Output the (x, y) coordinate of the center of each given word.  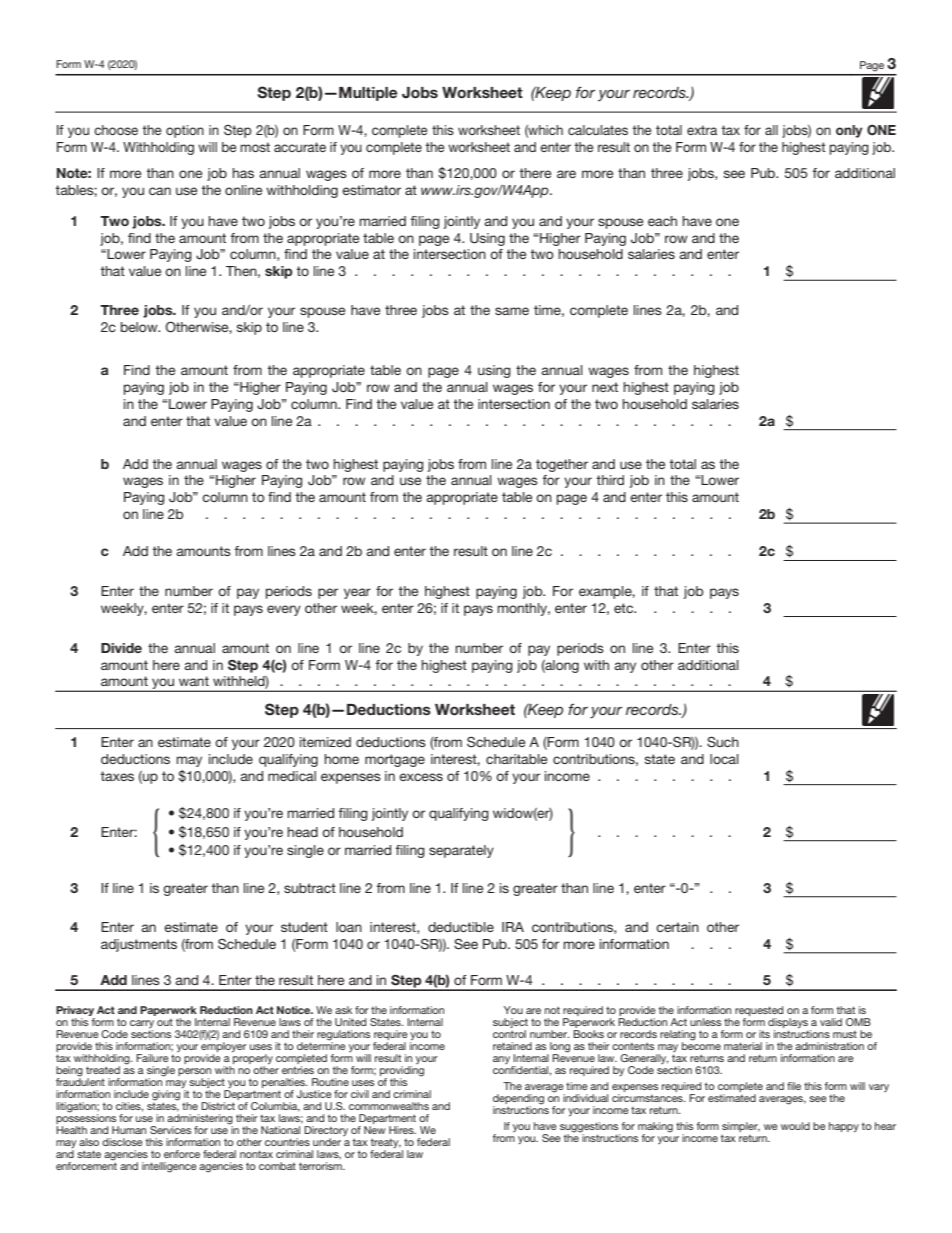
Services (170, 1130)
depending (518, 1100)
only (849, 131)
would (795, 1126)
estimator (371, 190)
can (160, 191)
